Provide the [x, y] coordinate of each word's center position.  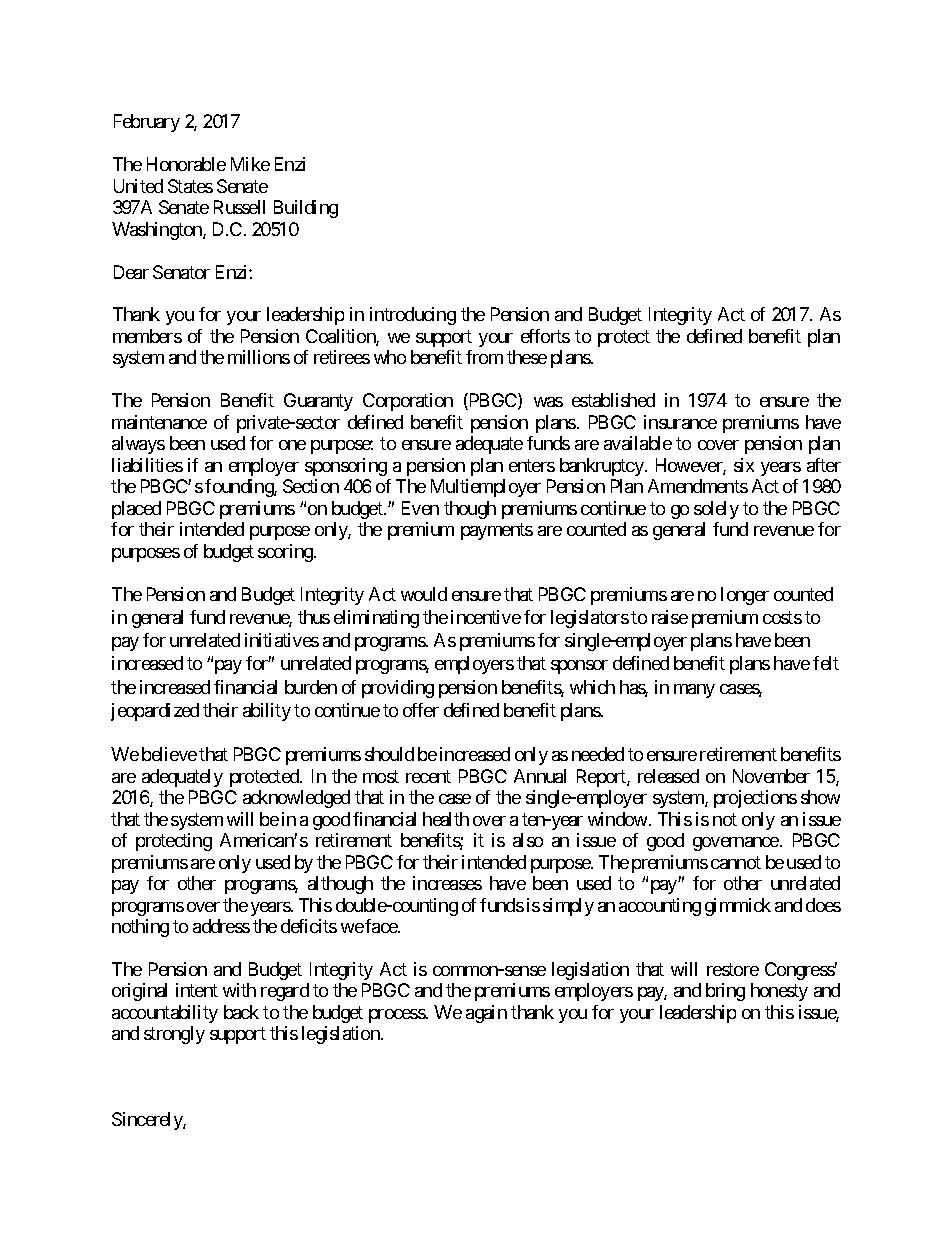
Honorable [186, 164]
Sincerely [148, 1121]
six [744, 465]
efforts [545, 336]
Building [306, 209]
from [484, 357]
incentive [486, 617]
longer [745, 596]
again [486, 1014]
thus [314, 617]
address [221, 926]
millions [259, 357]
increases [447, 883]
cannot [736, 862]
